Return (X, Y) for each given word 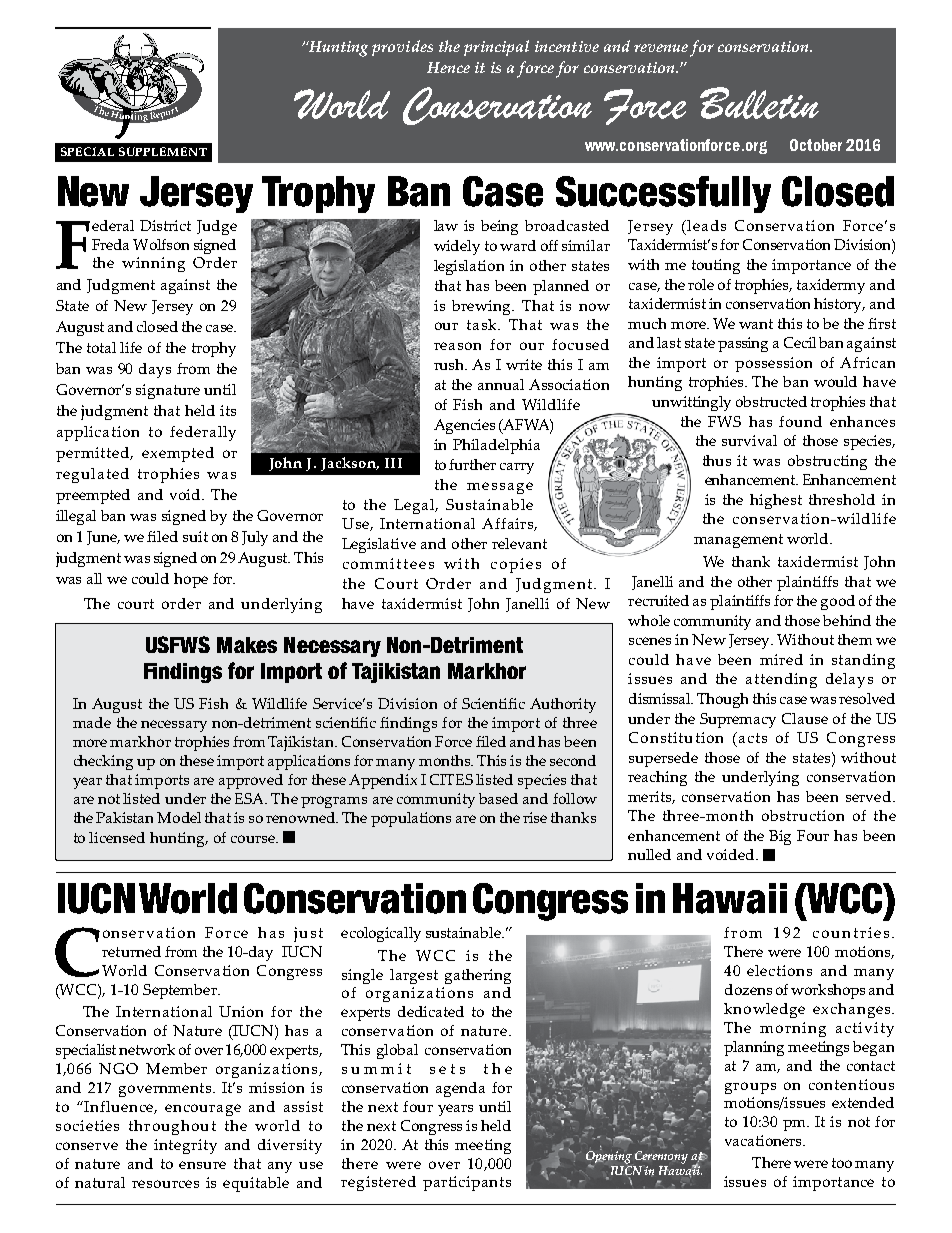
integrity (185, 1146)
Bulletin (759, 103)
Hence (448, 67)
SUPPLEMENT (163, 151)
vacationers (764, 1140)
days (155, 370)
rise (535, 817)
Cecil (800, 342)
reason (457, 346)
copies (516, 565)
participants (467, 1183)
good (838, 602)
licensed (117, 837)
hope (191, 580)
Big (780, 837)
